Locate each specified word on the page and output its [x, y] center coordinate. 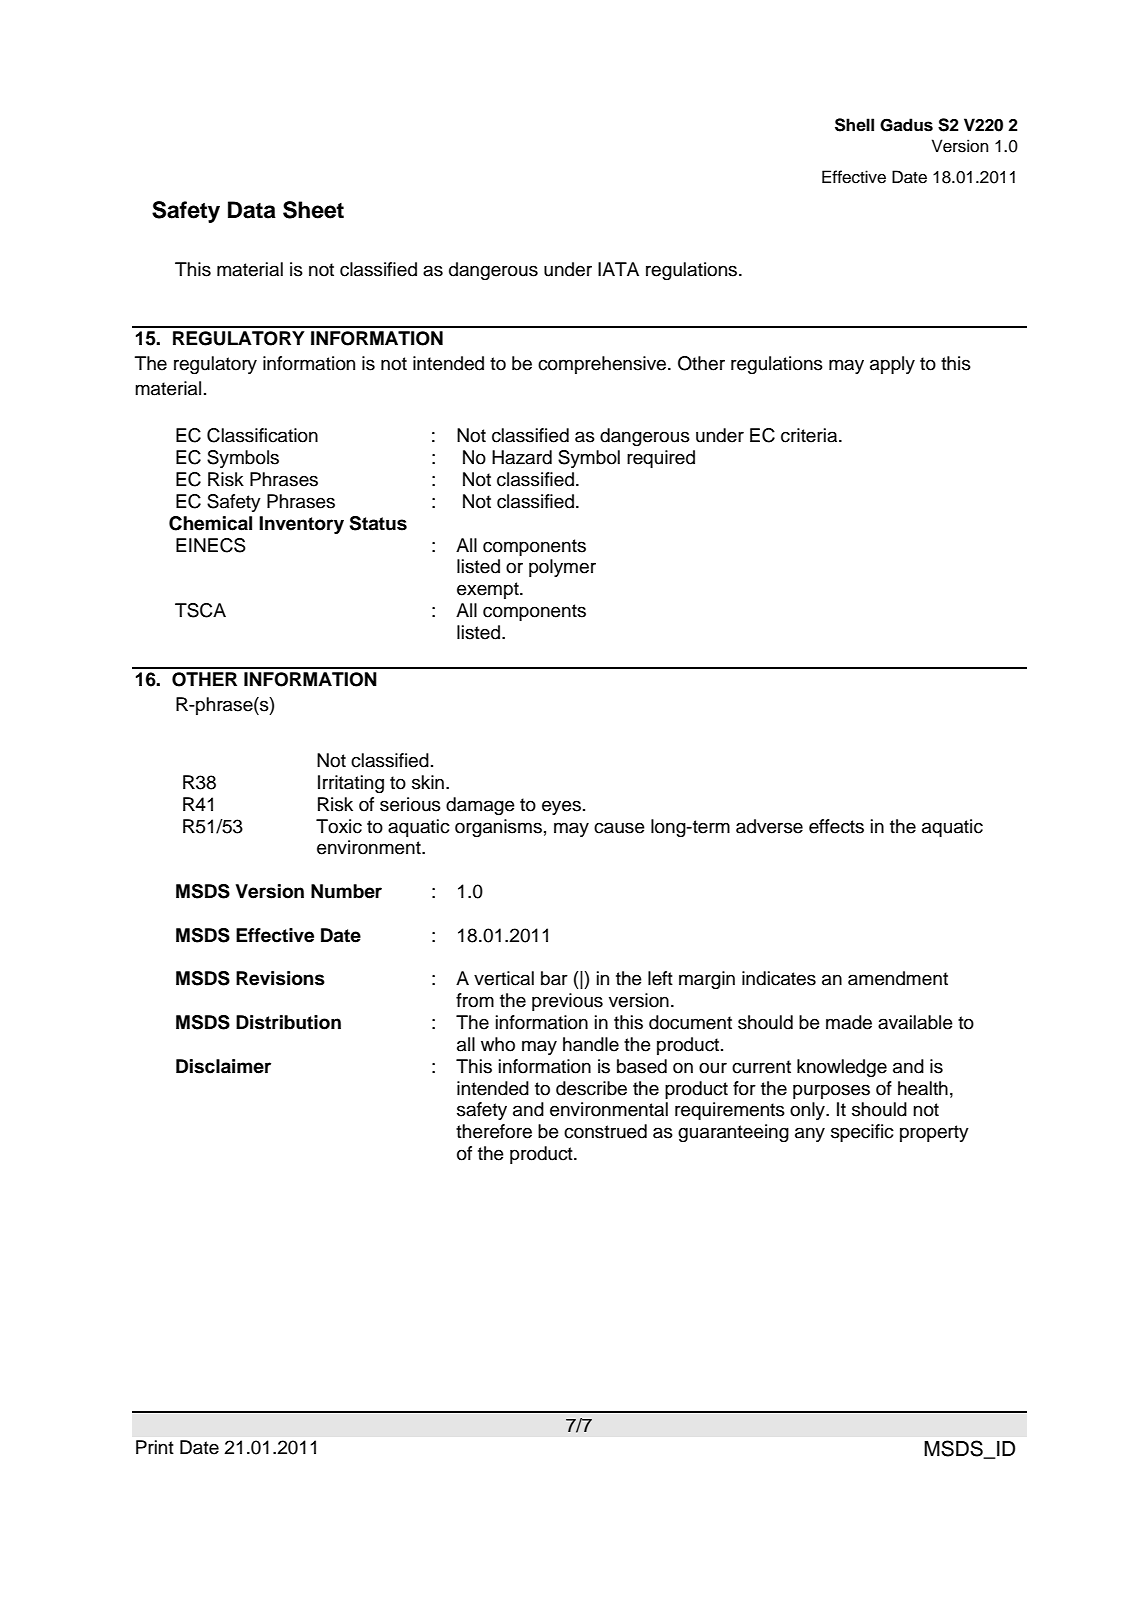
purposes [831, 1091]
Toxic [339, 826]
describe [591, 1088]
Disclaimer [223, 1066]
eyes [561, 807]
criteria [810, 435]
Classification [262, 435]
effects [836, 826]
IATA [618, 269]
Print [155, 1447]
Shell [854, 125]
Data [252, 210]
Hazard [522, 457]
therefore [494, 1131]
